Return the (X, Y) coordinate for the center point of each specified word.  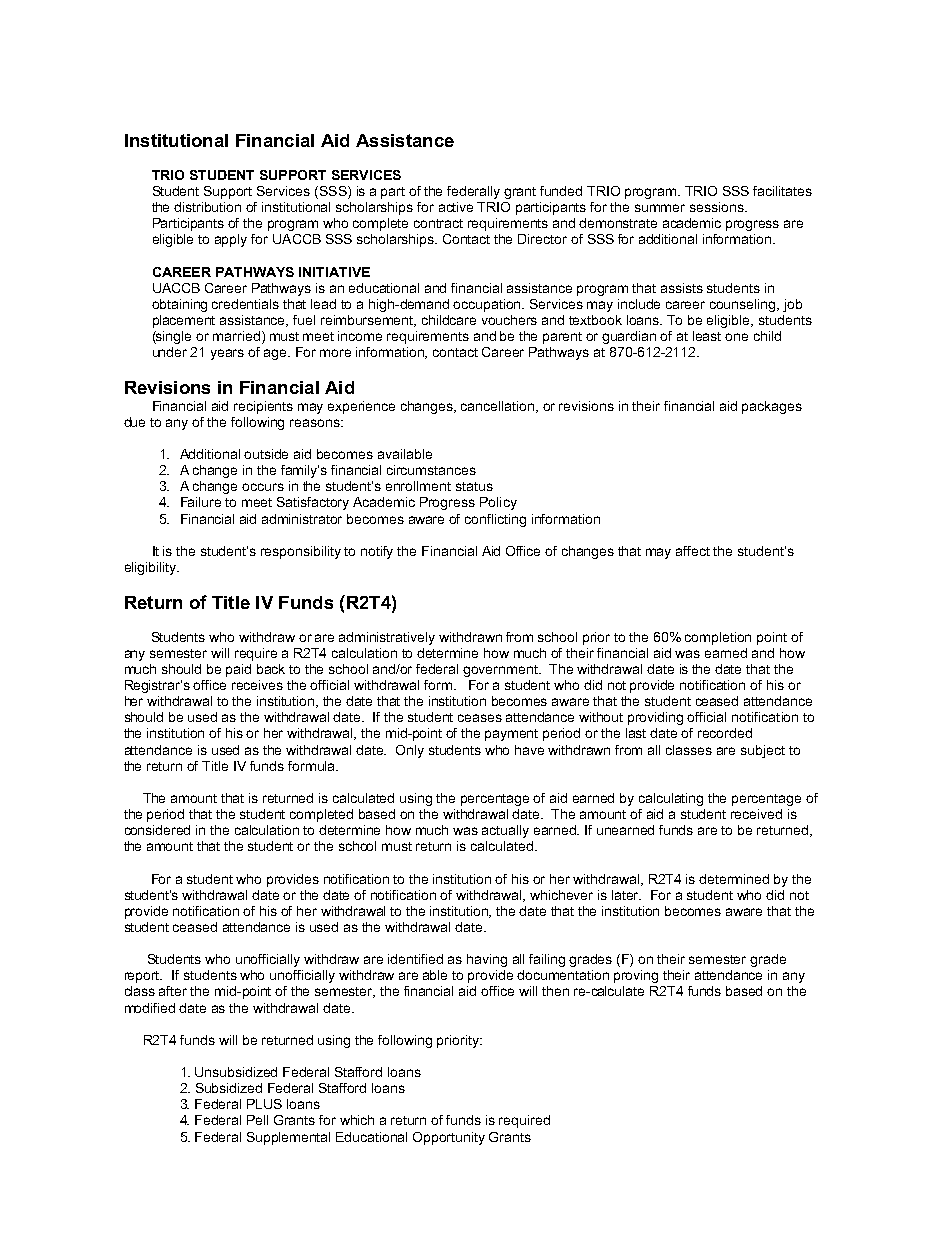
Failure (201, 502)
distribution (207, 207)
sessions (718, 207)
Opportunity (449, 1138)
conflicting (495, 520)
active (456, 207)
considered (157, 830)
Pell (257, 1120)
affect (693, 551)
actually (505, 831)
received (756, 814)
